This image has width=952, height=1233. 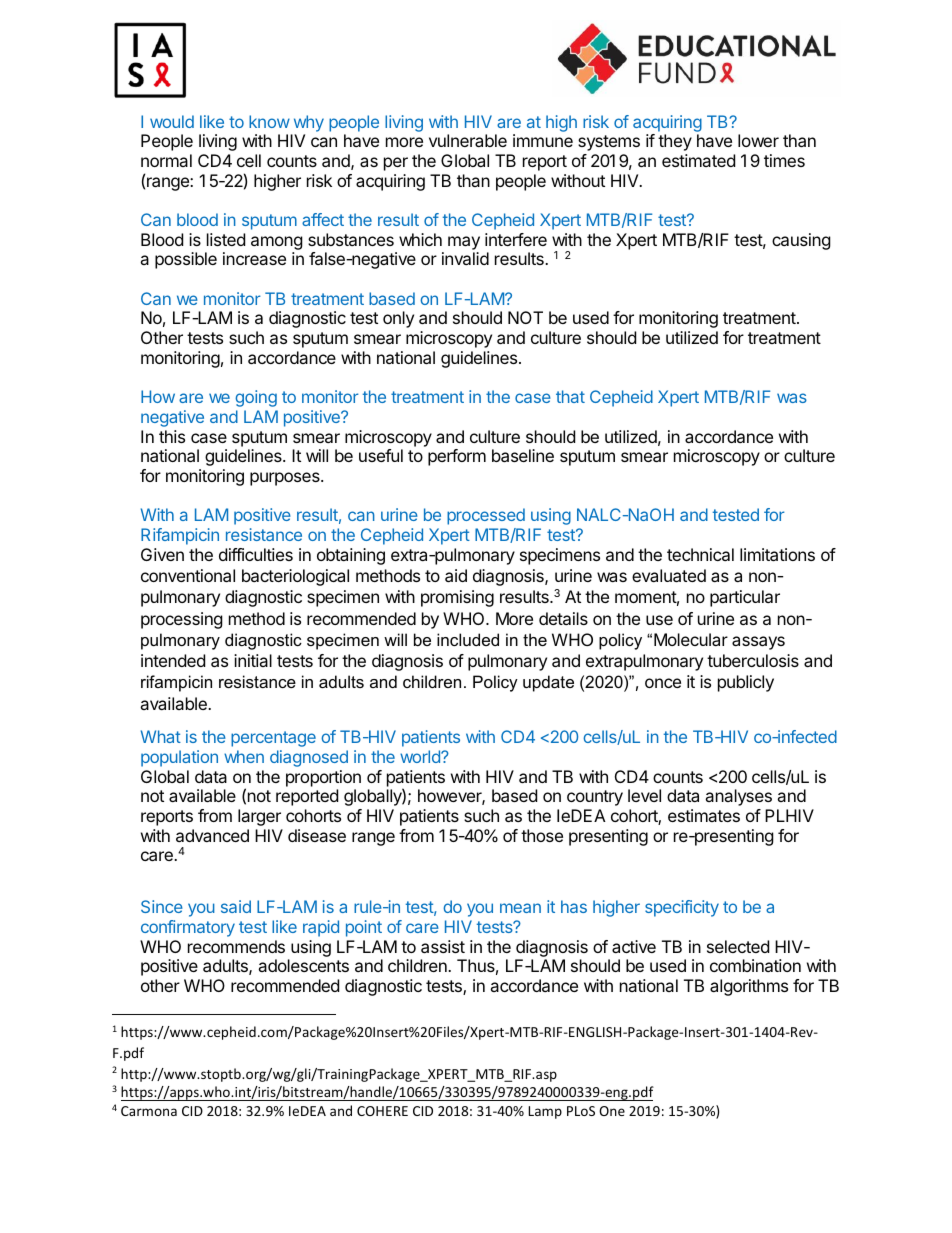 What do you see at coordinates (421, 756) in the image?
I see `world` at bounding box center [421, 756].
